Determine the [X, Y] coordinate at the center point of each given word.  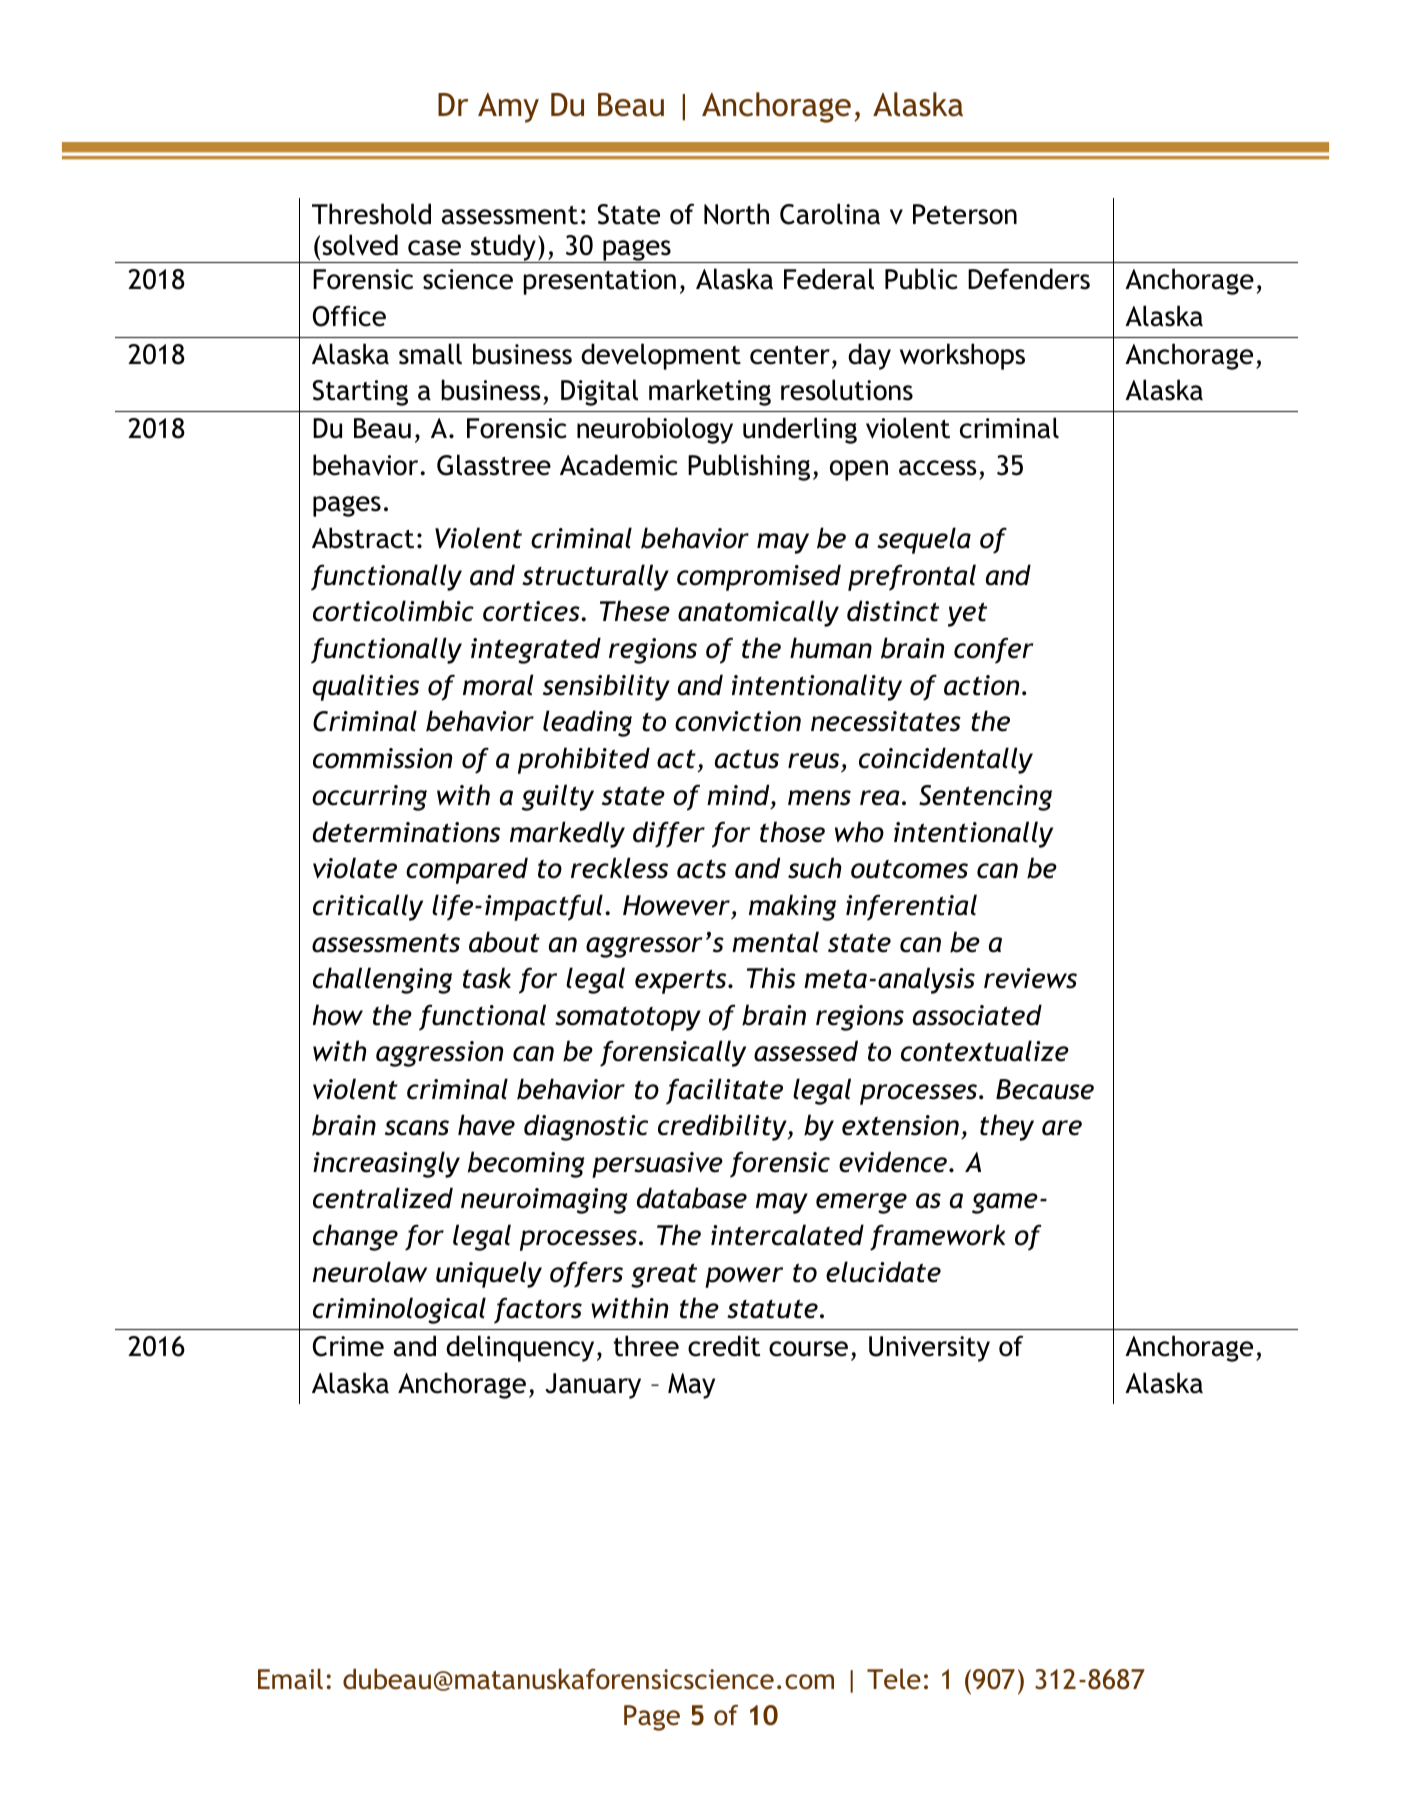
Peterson [965, 214]
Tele [894, 1678]
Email [290, 1679]
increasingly [386, 1164]
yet [967, 614]
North [736, 214]
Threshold [371, 214]
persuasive [657, 1165]
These [635, 611]
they [1007, 1127]
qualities [366, 687]
